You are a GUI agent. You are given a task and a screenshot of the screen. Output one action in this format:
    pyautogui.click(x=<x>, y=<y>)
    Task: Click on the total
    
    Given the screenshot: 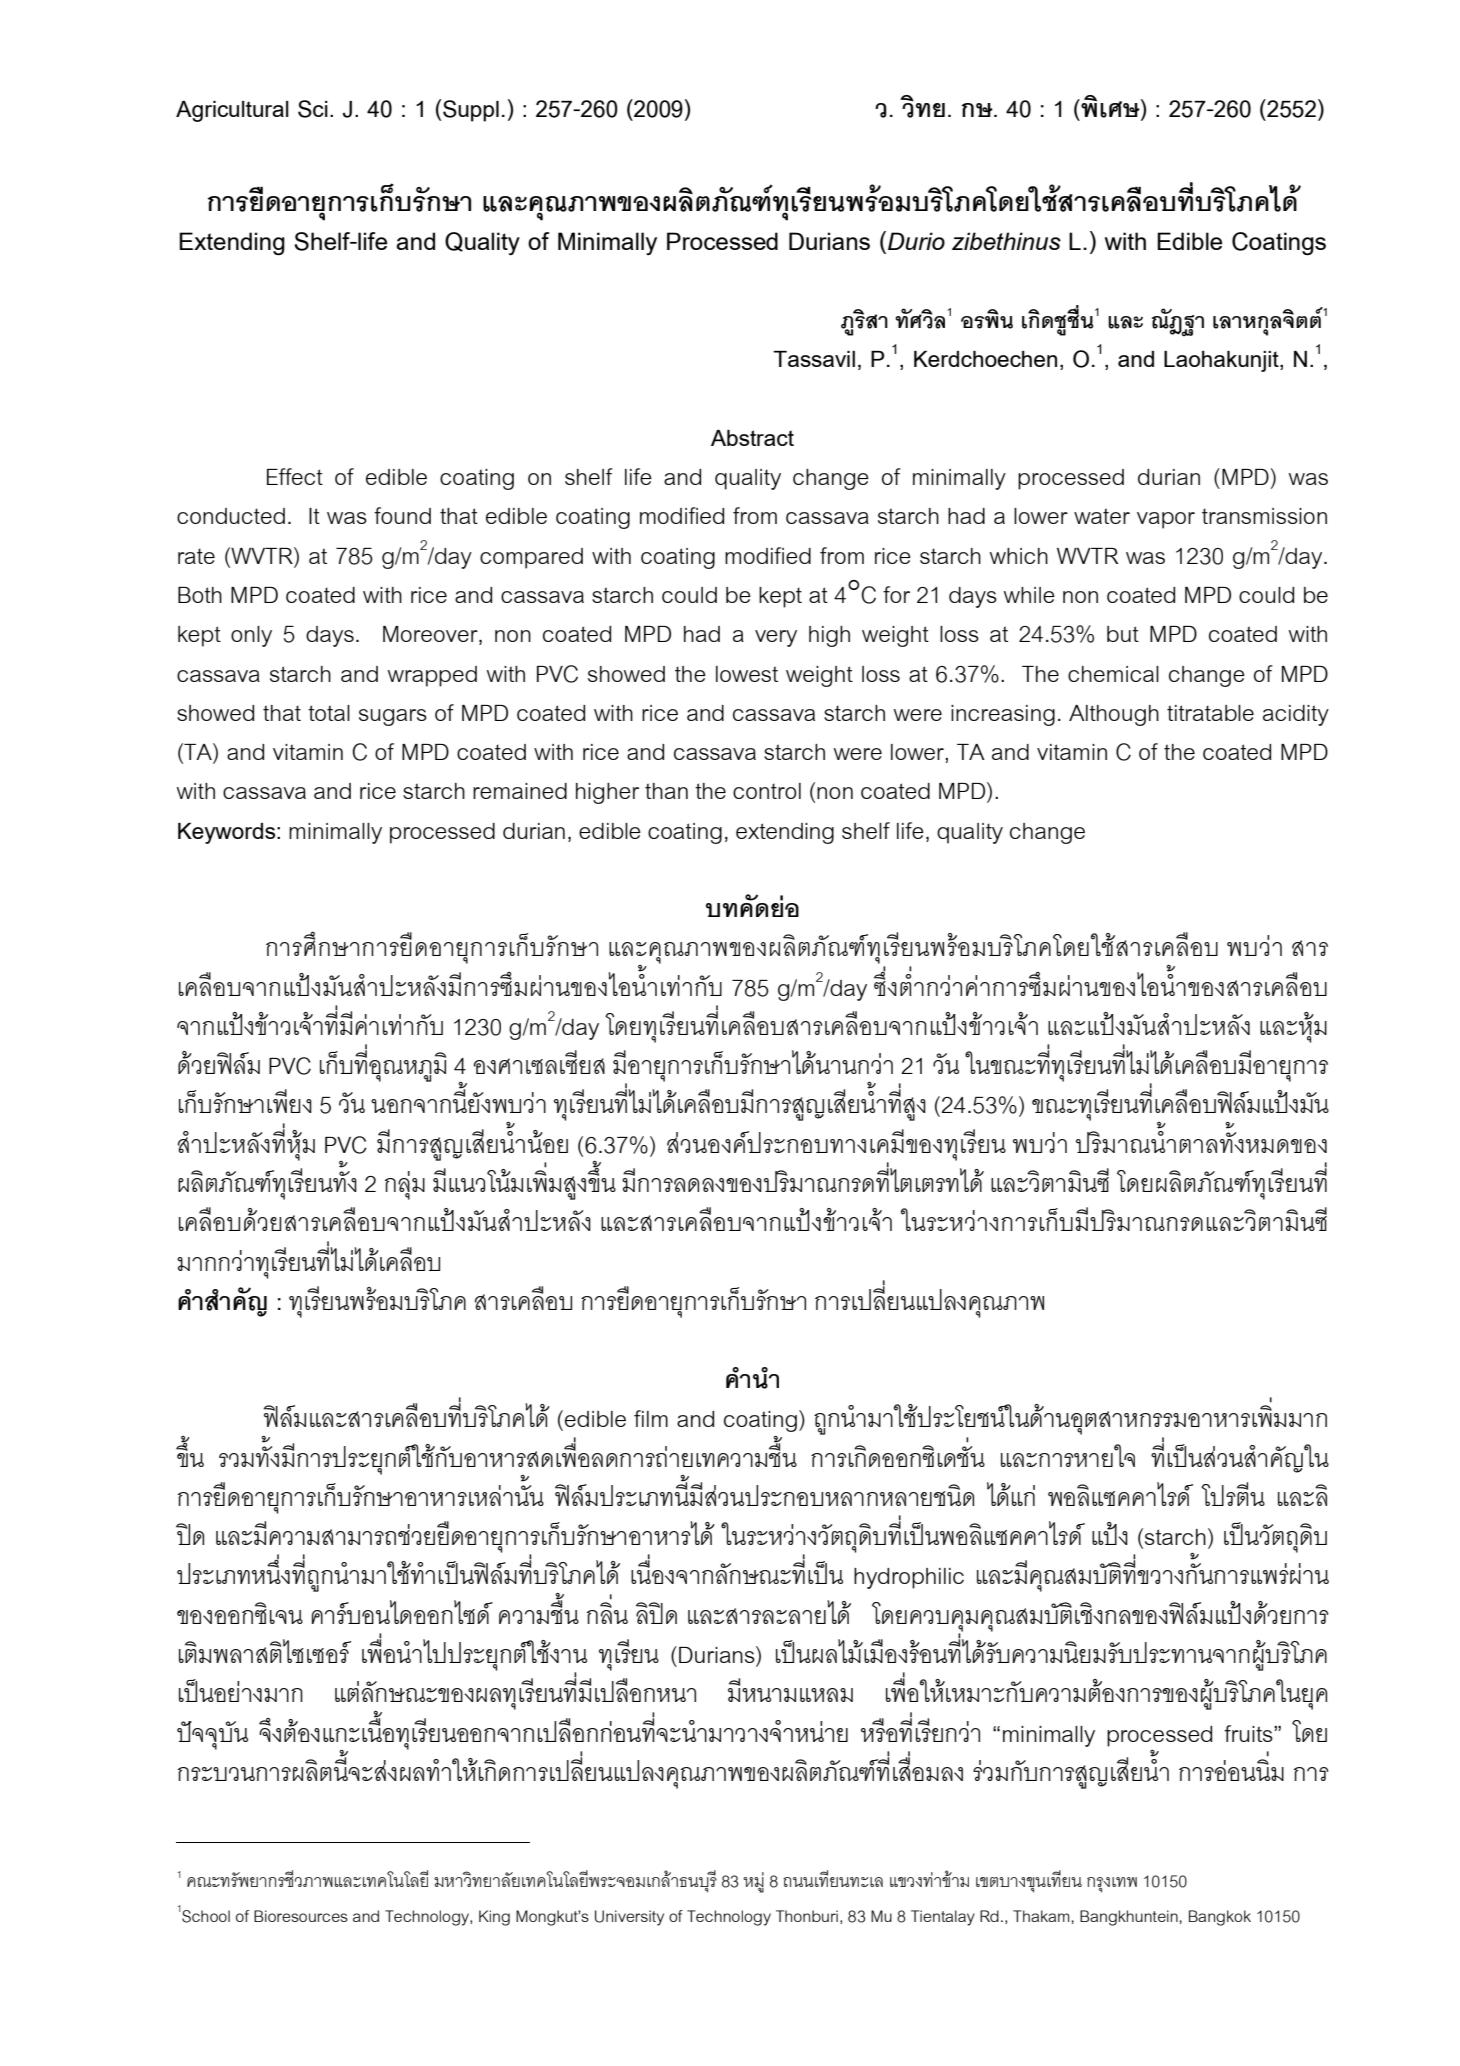 What is the action you would take?
    pyautogui.click(x=329, y=713)
